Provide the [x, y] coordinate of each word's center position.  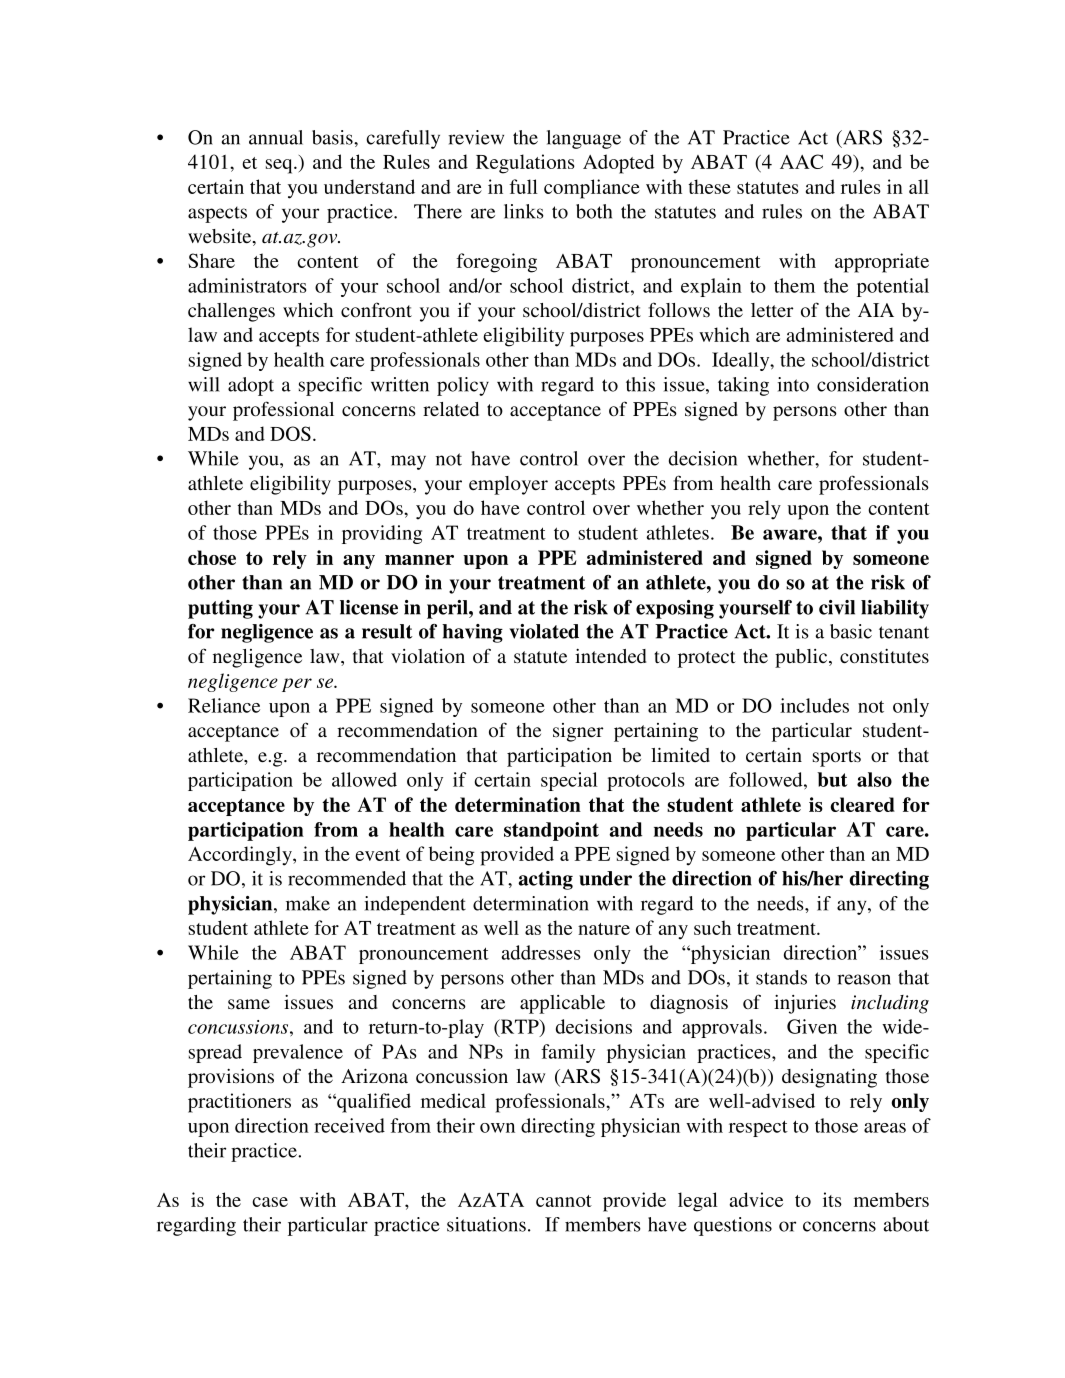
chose [212, 557]
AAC [801, 161]
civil [837, 607]
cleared [862, 804]
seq [280, 166]
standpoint [551, 831]
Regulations [525, 164]
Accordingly [241, 856]
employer [508, 485]
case [270, 1202]
